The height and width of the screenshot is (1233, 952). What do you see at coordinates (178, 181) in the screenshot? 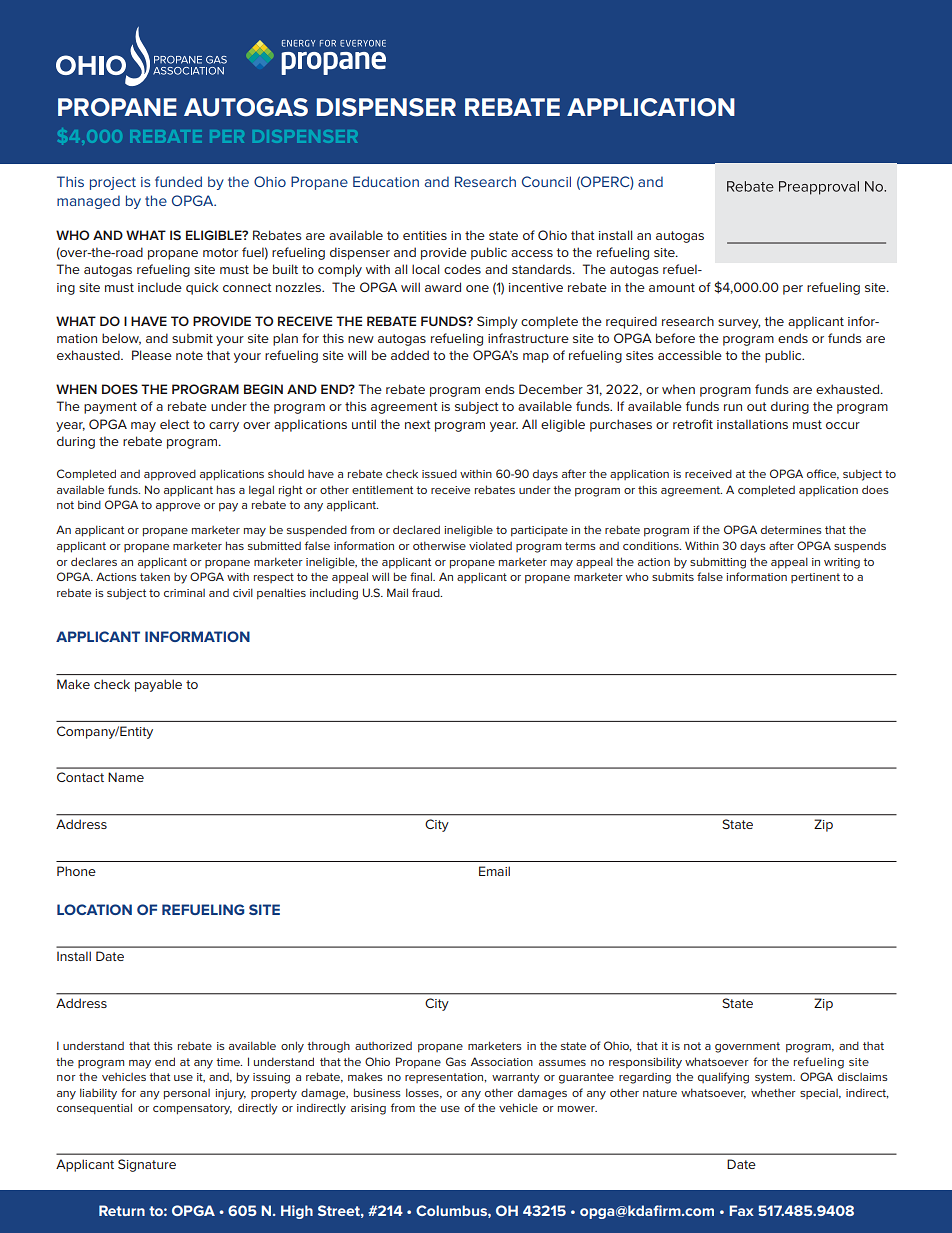
I see `funded` at bounding box center [178, 181].
